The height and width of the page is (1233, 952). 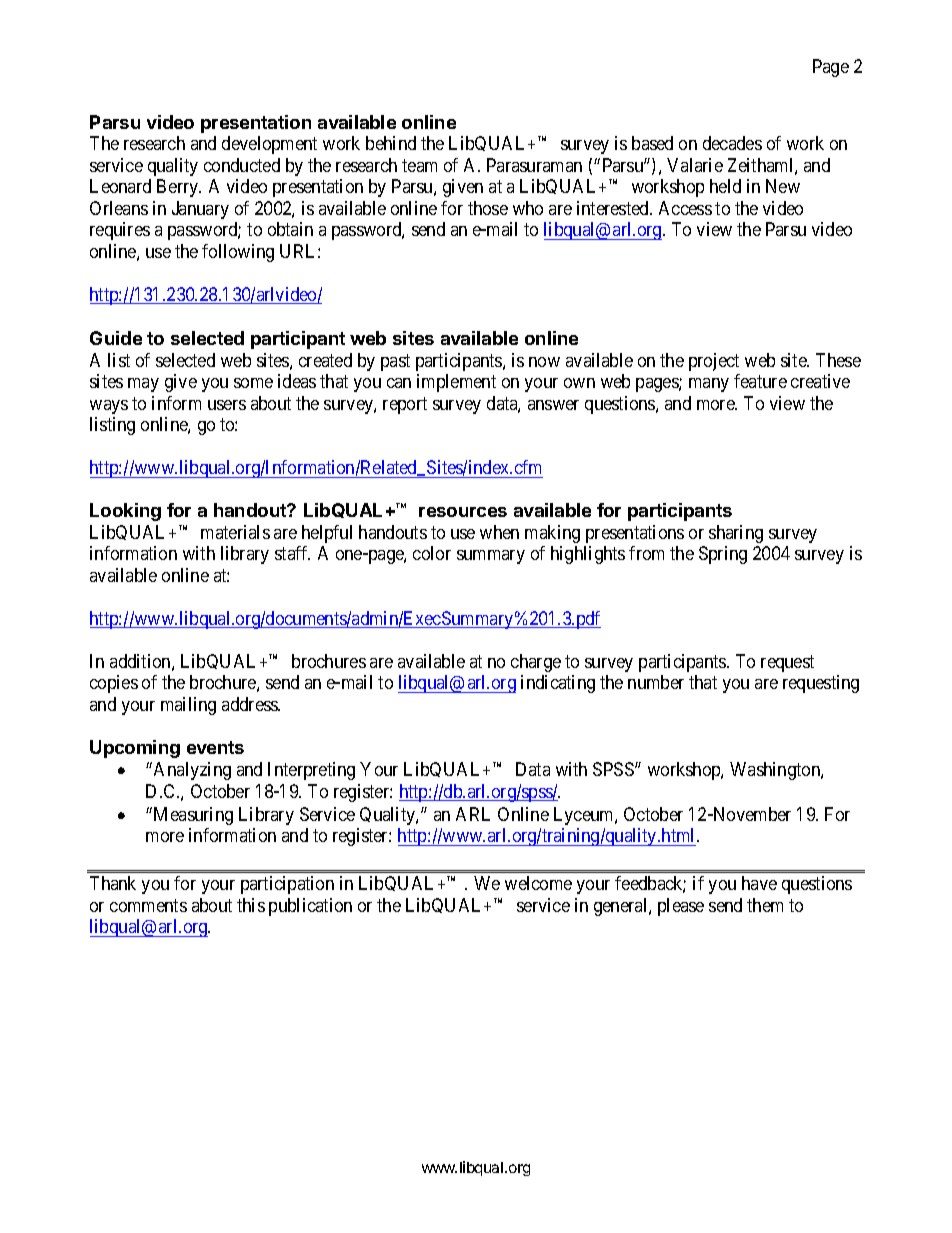 What do you see at coordinates (251, 704) in the page?
I see `address` at bounding box center [251, 704].
